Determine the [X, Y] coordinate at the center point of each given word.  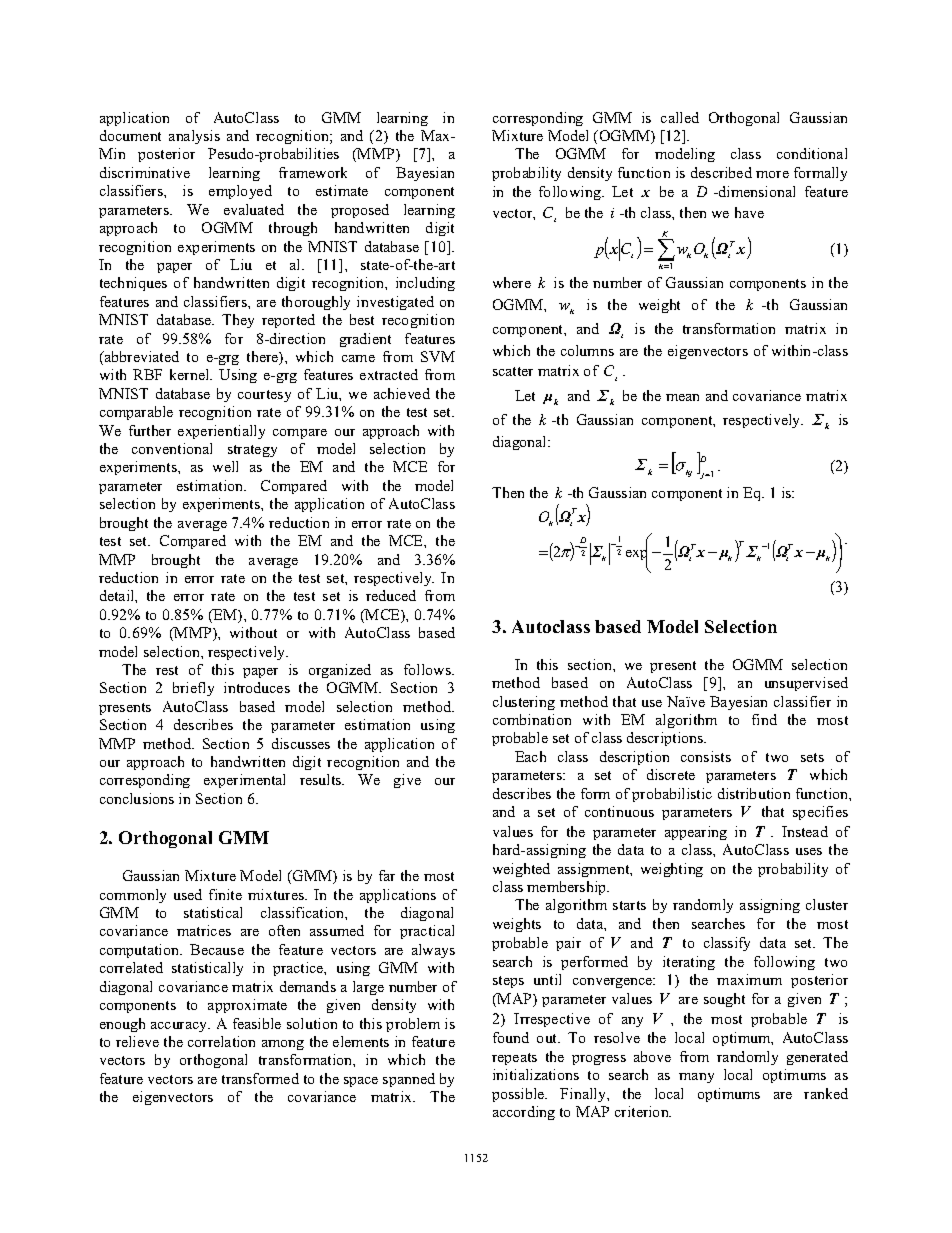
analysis [194, 137]
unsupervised [806, 684]
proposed [360, 211]
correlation [221, 1041]
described [721, 172]
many [696, 1078]
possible [519, 1095]
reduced [391, 595]
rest [167, 670]
